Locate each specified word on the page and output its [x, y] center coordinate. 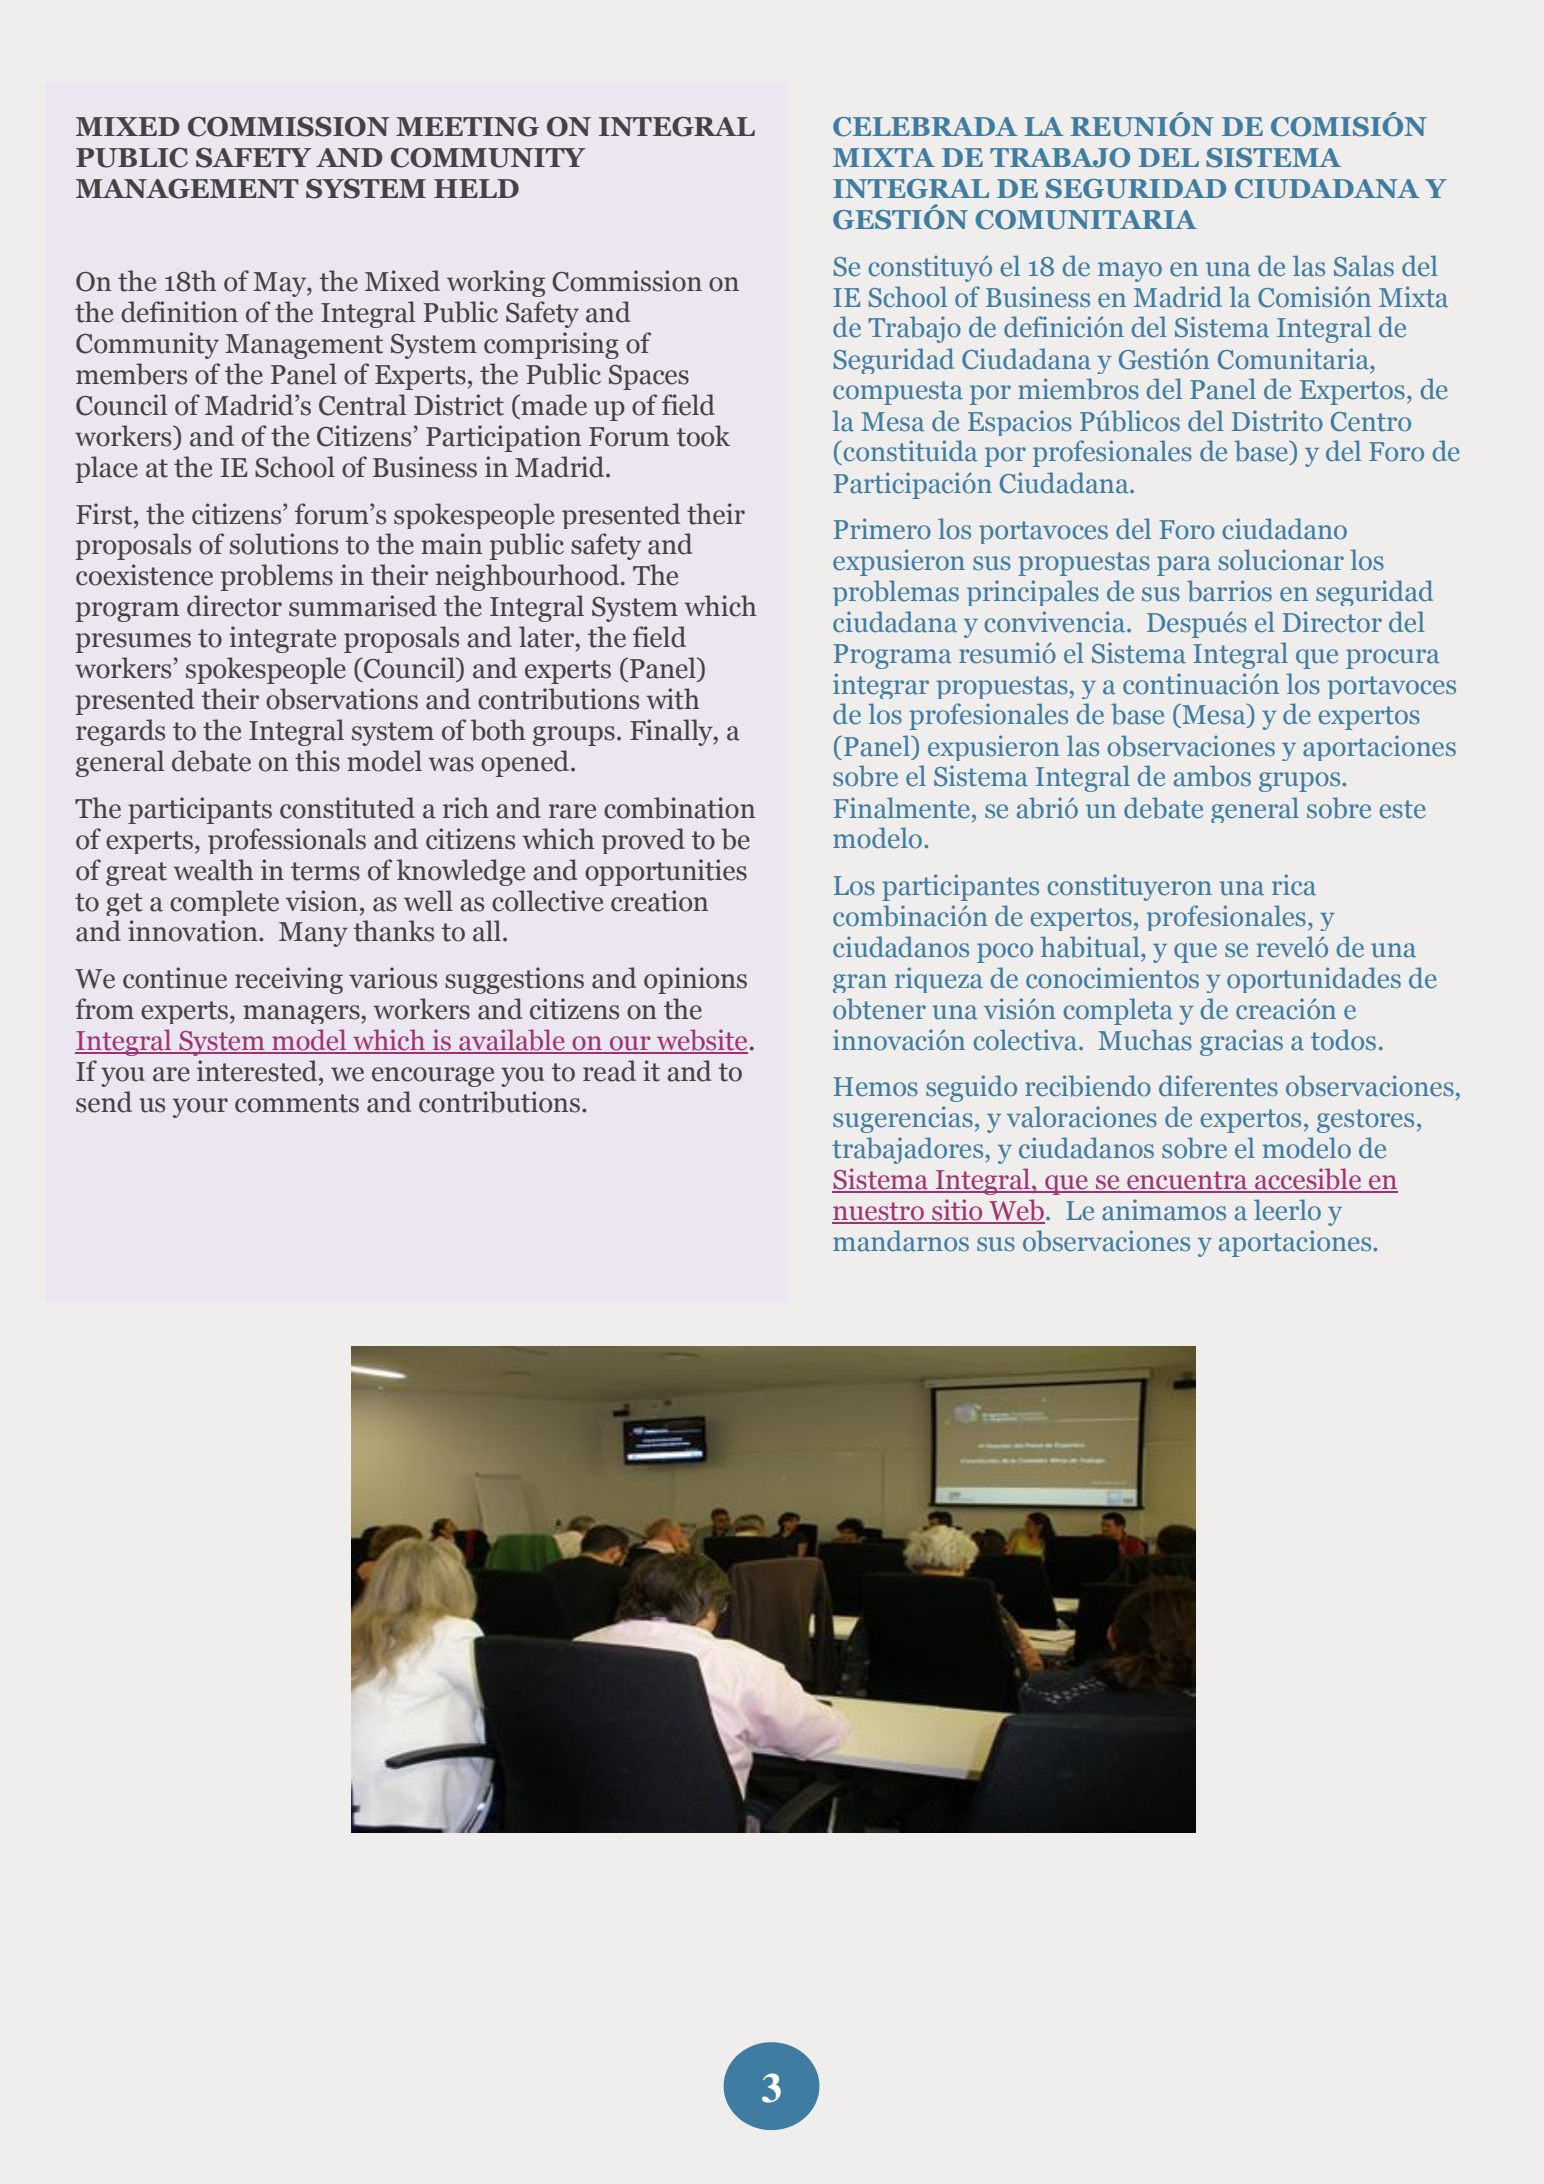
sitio [957, 1211]
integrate [282, 639]
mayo [1130, 272]
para [1184, 566]
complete [224, 903]
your [200, 1108]
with [673, 699]
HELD [476, 188]
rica [1294, 885]
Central [362, 405]
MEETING [467, 127]
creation [659, 901]
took [703, 436]
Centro [1371, 422]
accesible [1308, 1180]
